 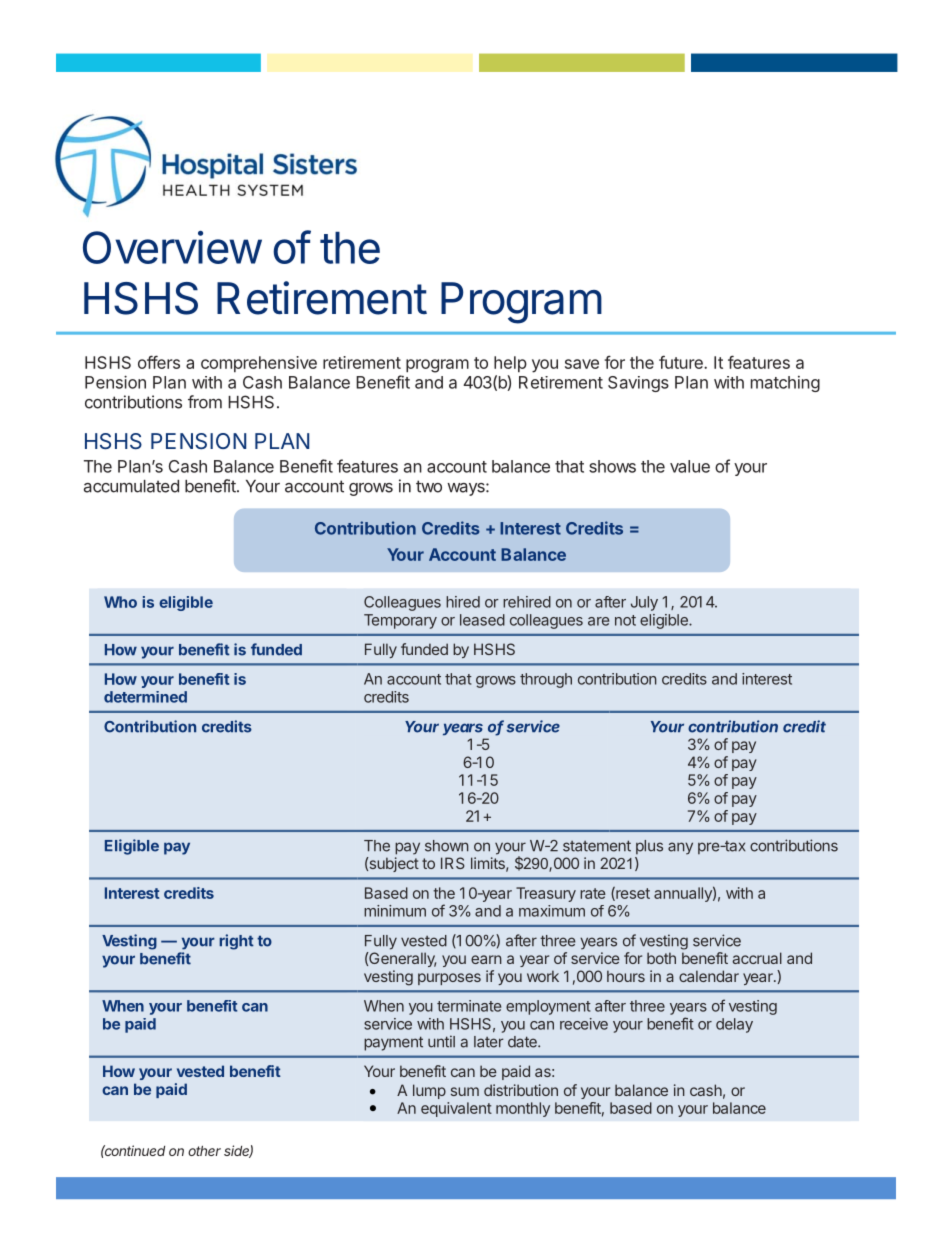 I want to click on from, so click(x=205, y=402).
